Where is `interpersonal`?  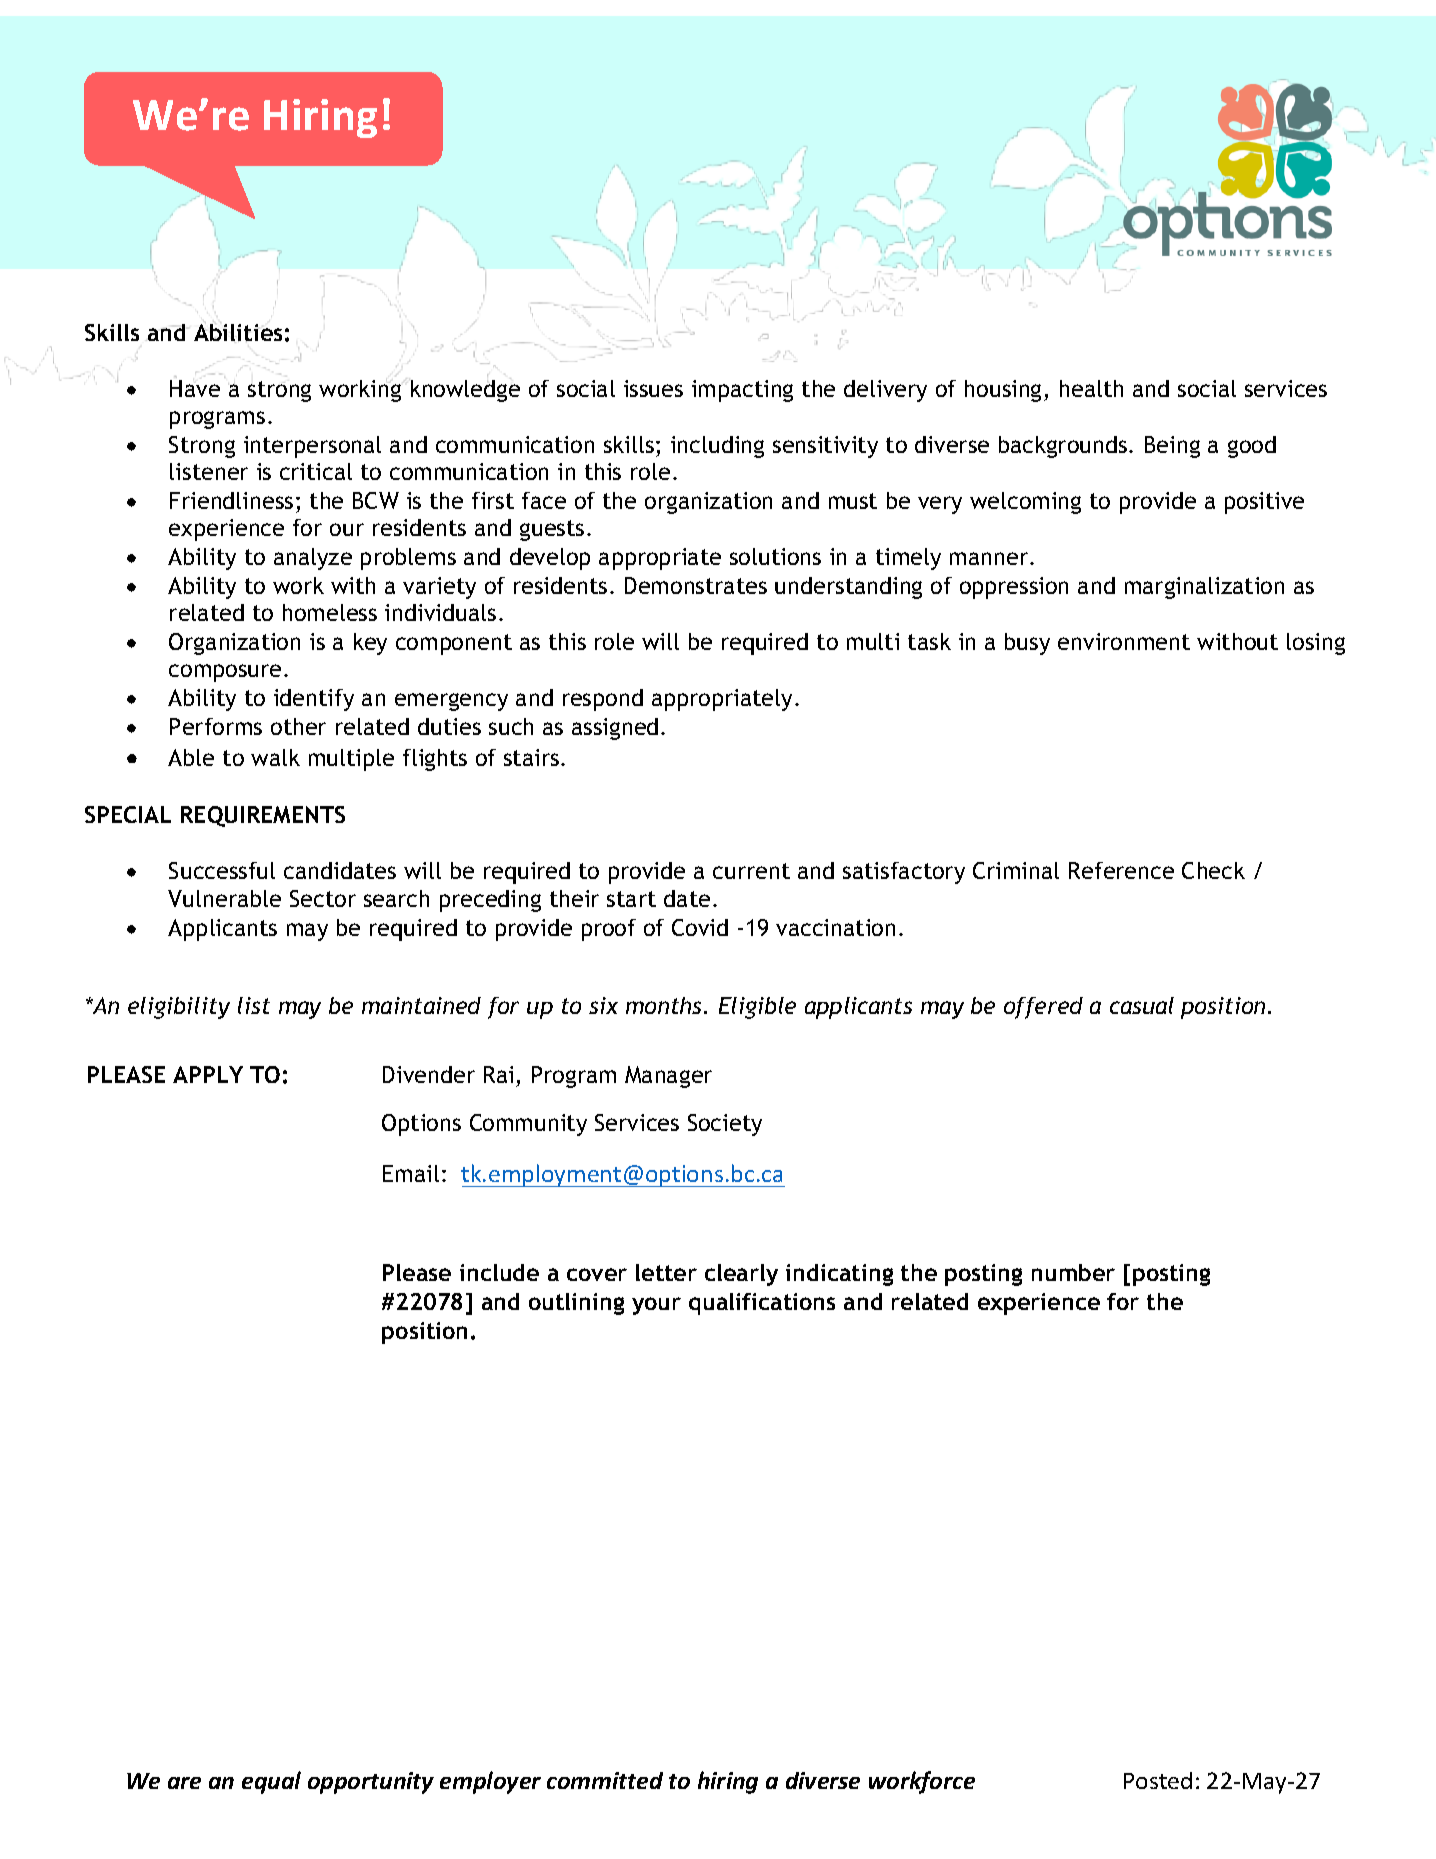 interpersonal is located at coordinates (312, 447).
